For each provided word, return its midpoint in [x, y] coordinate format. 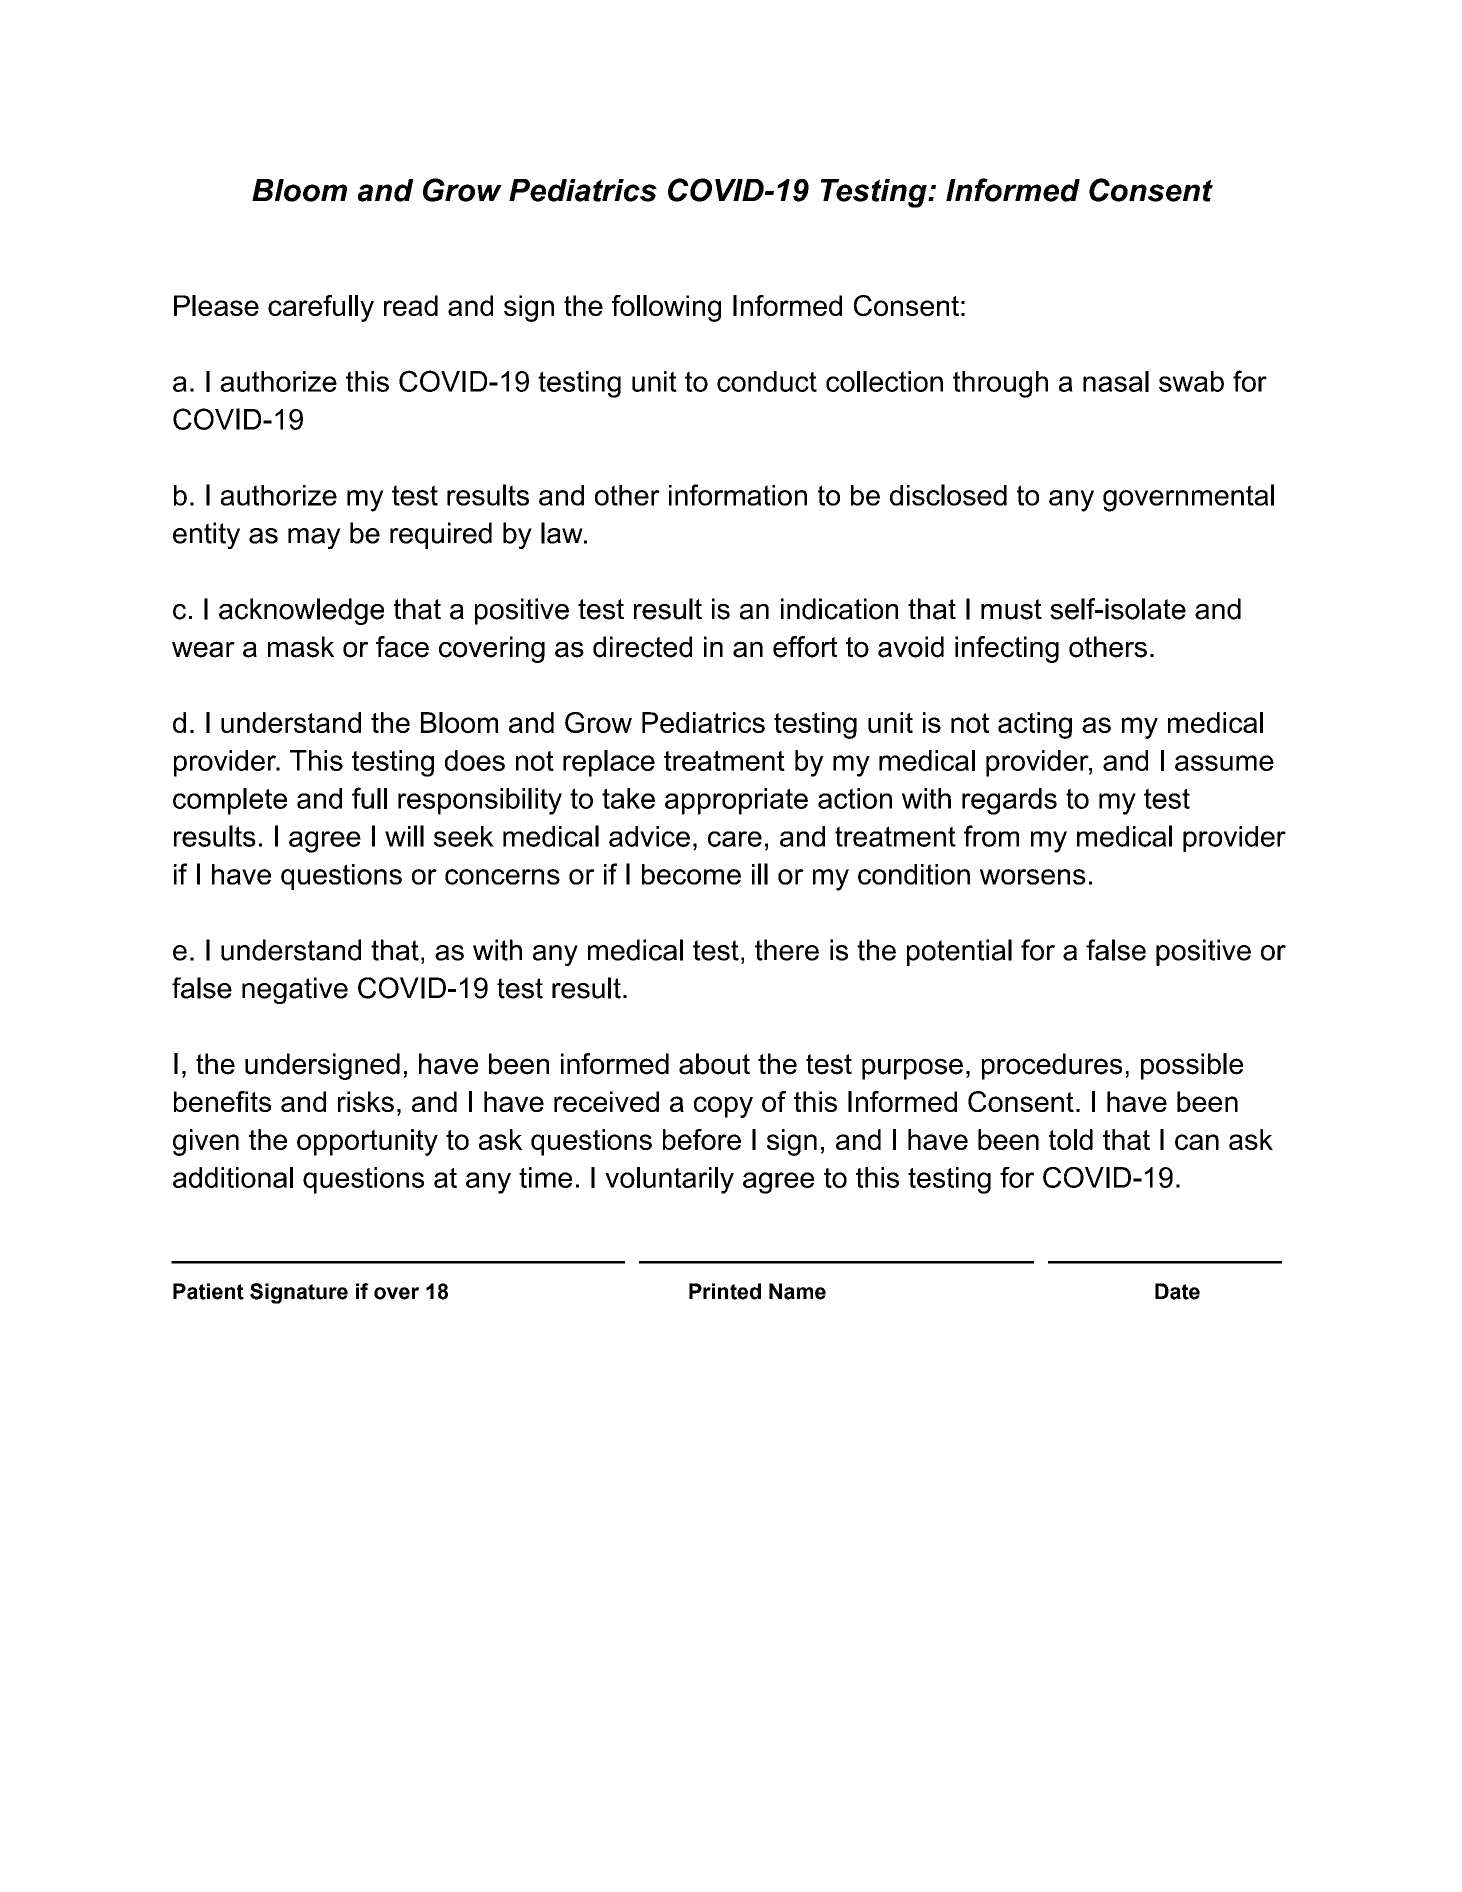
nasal [1116, 381]
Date [1177, 1291]
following [666, 308]
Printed [725, 1291]
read [411, 305]
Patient [208, 1291]
